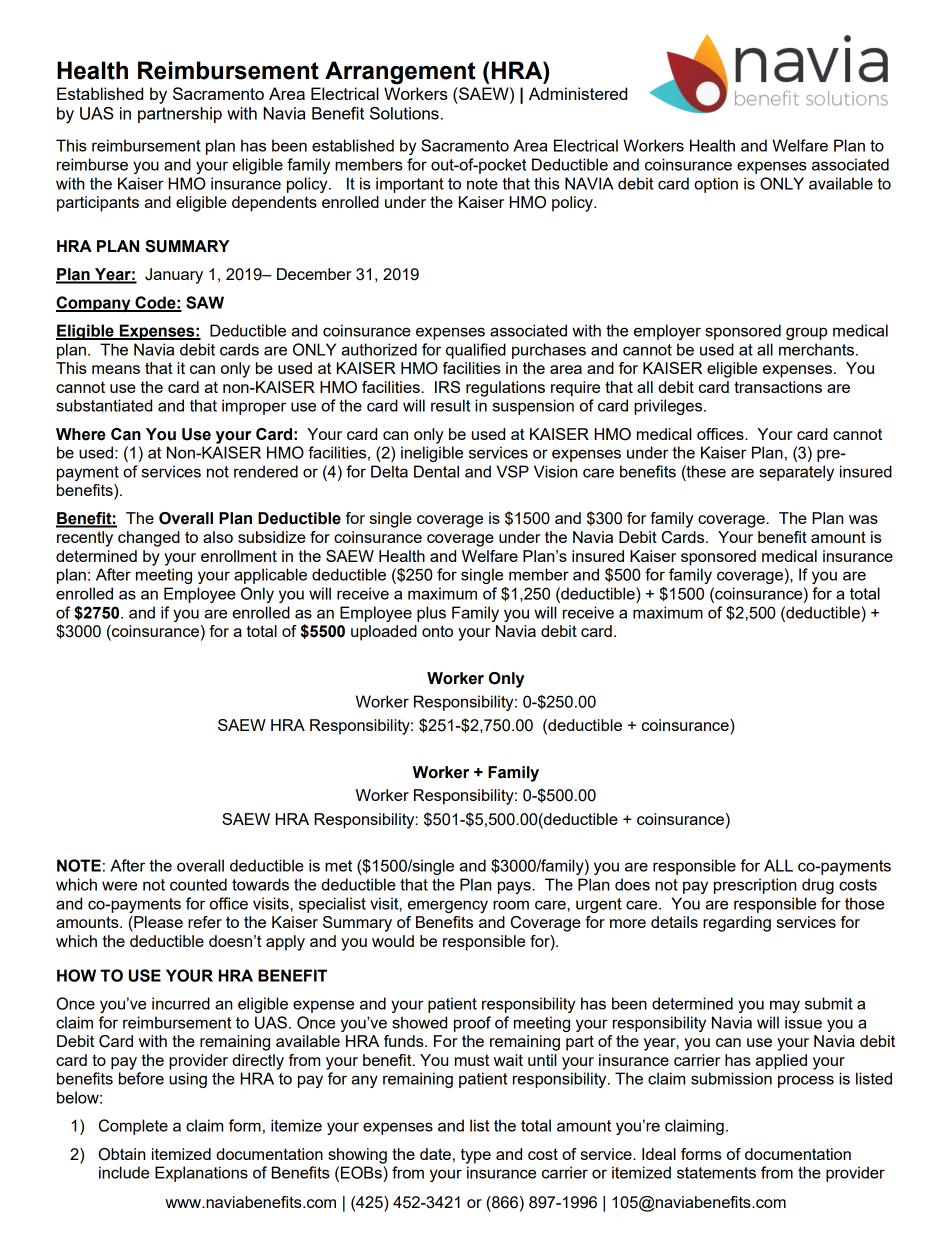 The height and width of the page is (1233, 952). What do you see at coordinates (133, 1127) in the page?
I see `Complete` at bounding box center [133, 1127].
